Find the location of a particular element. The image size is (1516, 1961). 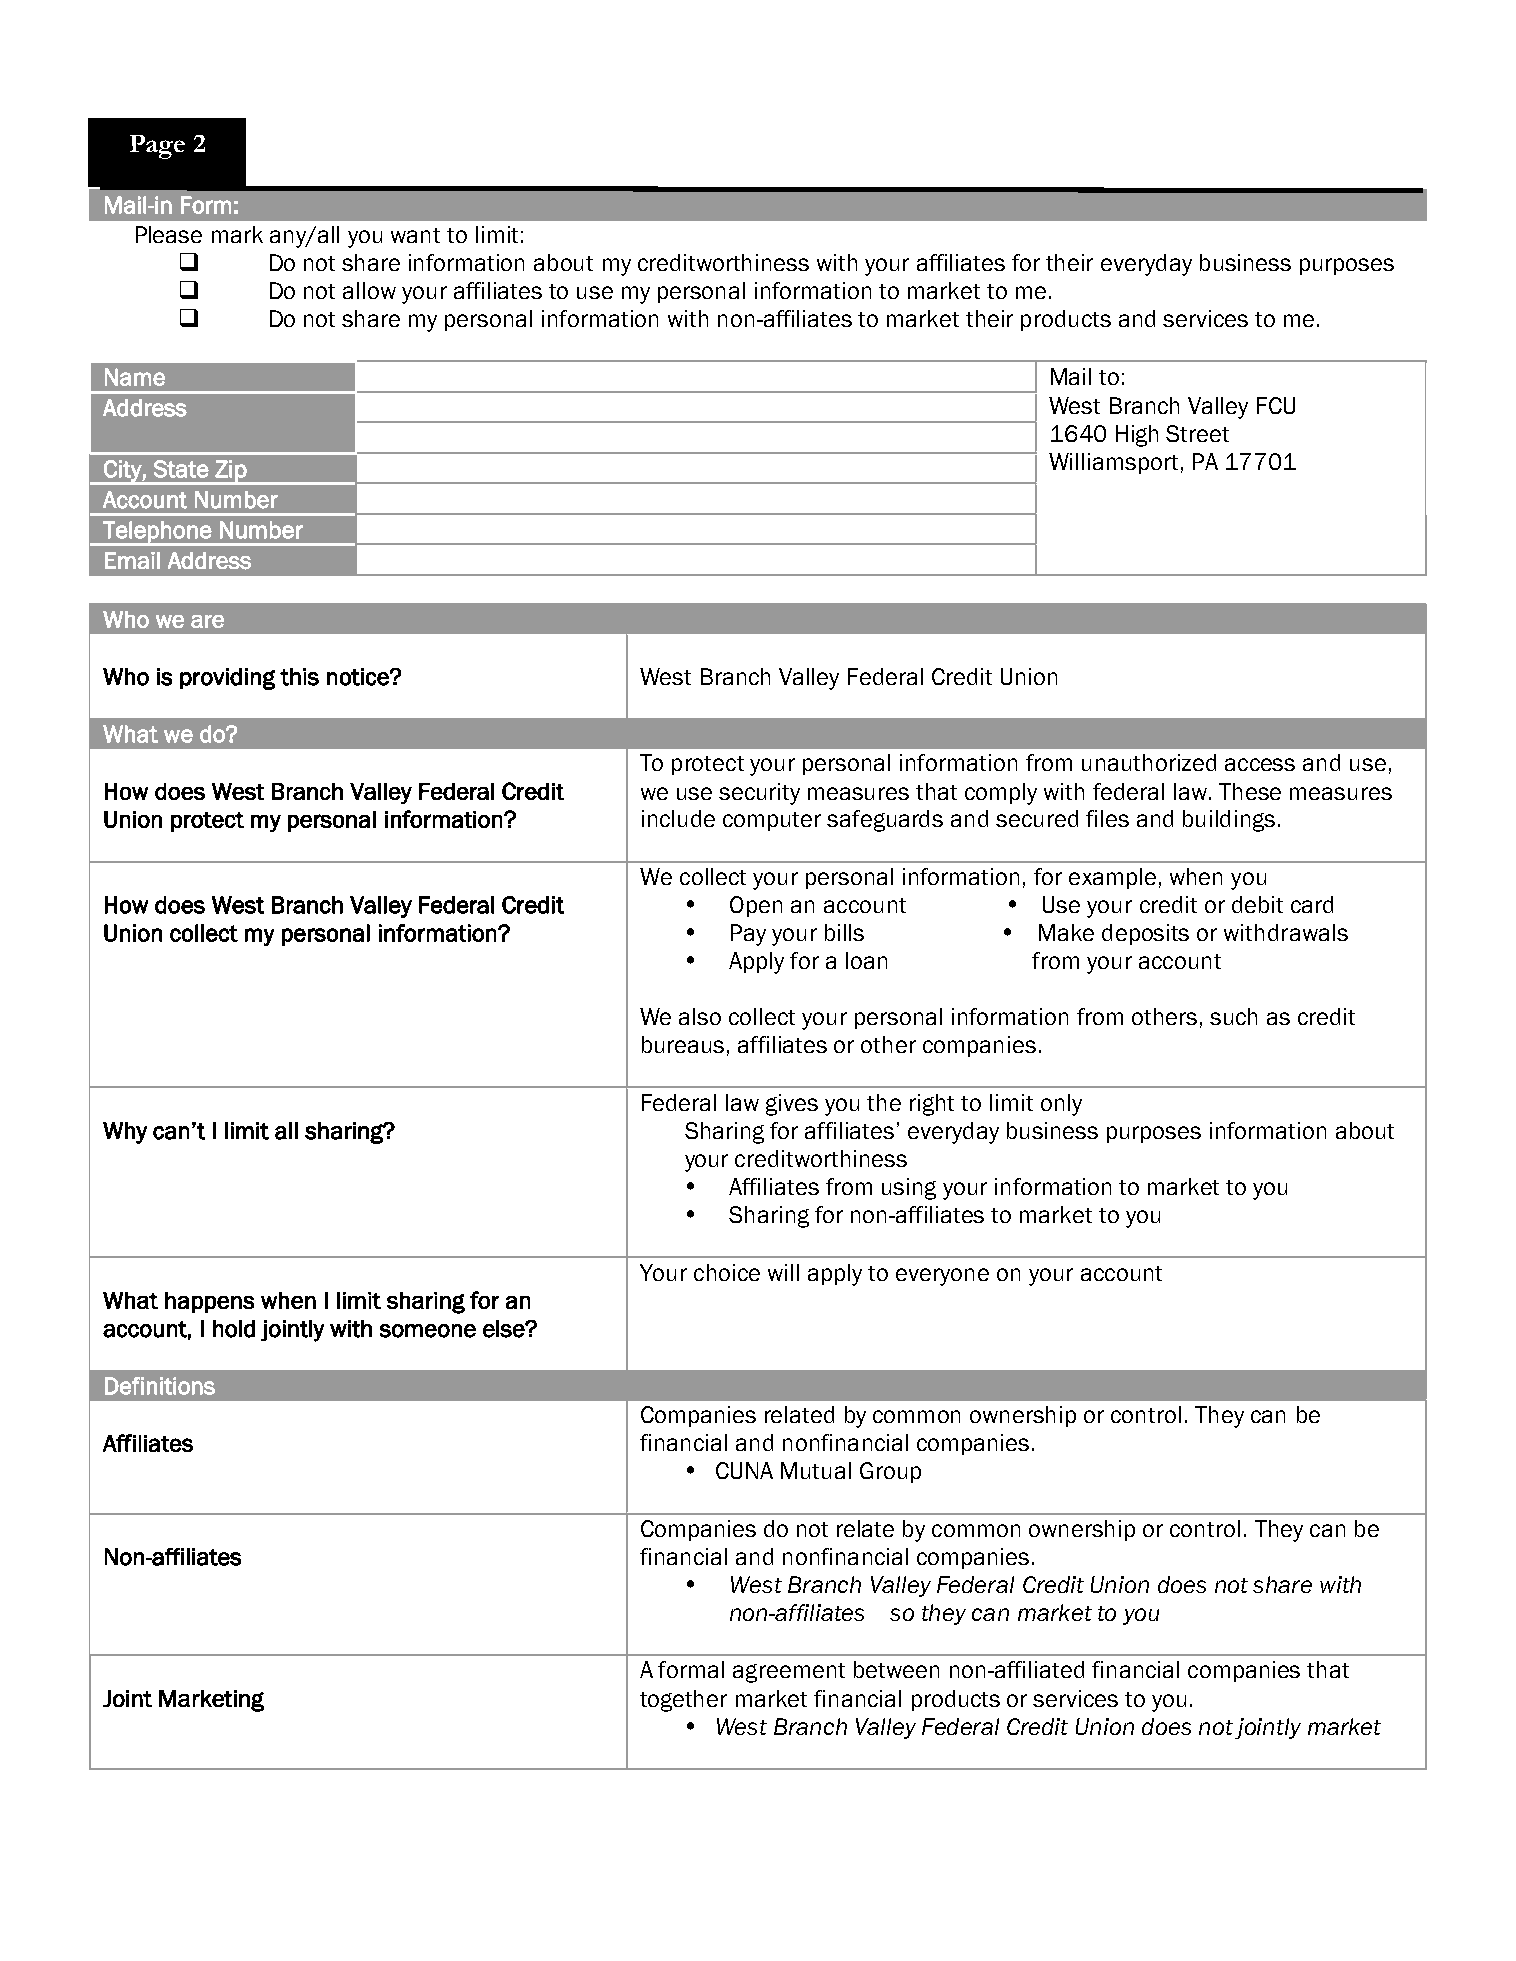

want is located at coordinates (415, 235).
